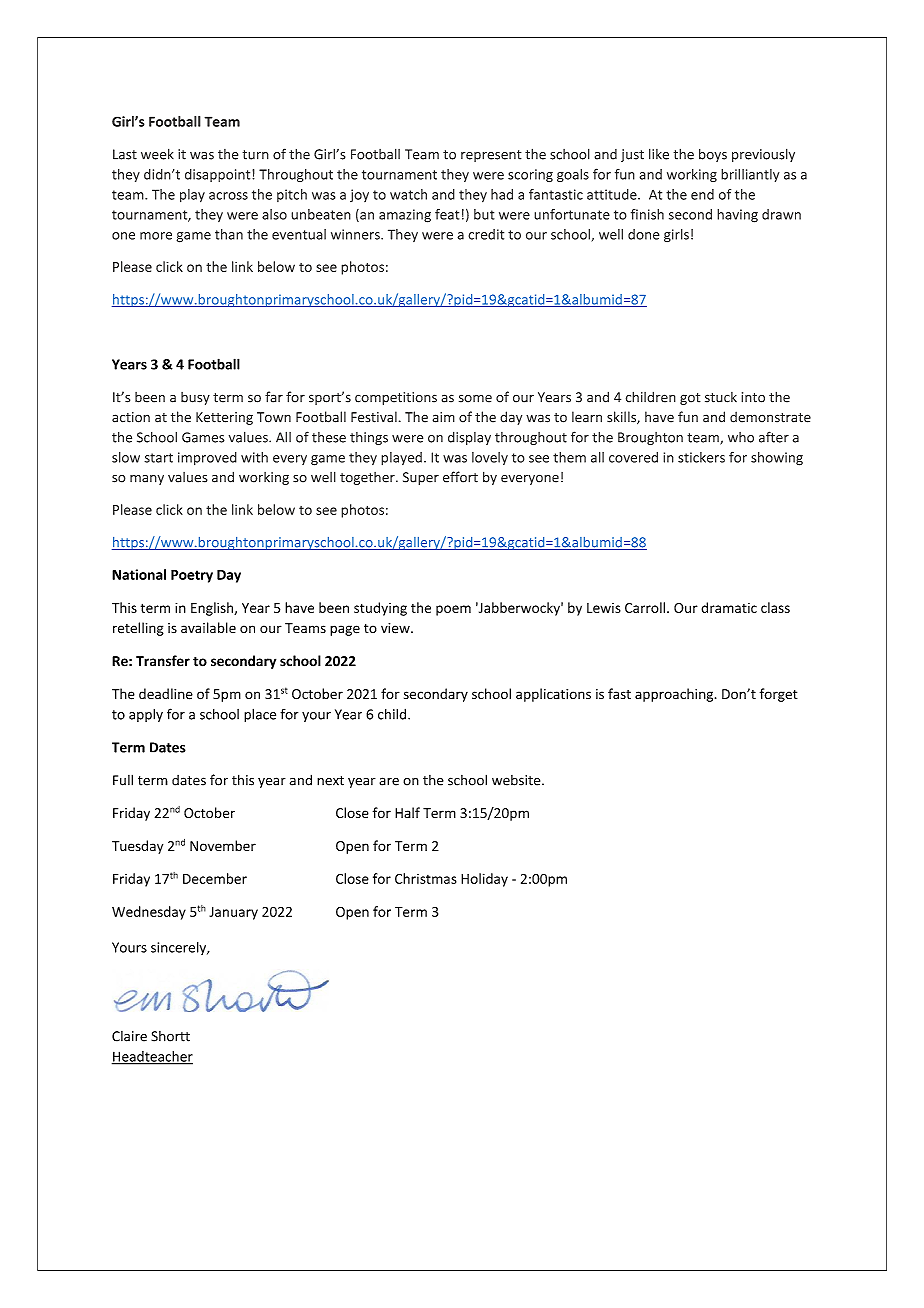 Image resolution: width=924 pixels, height=1308 pixels. Describe the element at coordinates (219, 175) in the page. I see `disappoint` at that location.
